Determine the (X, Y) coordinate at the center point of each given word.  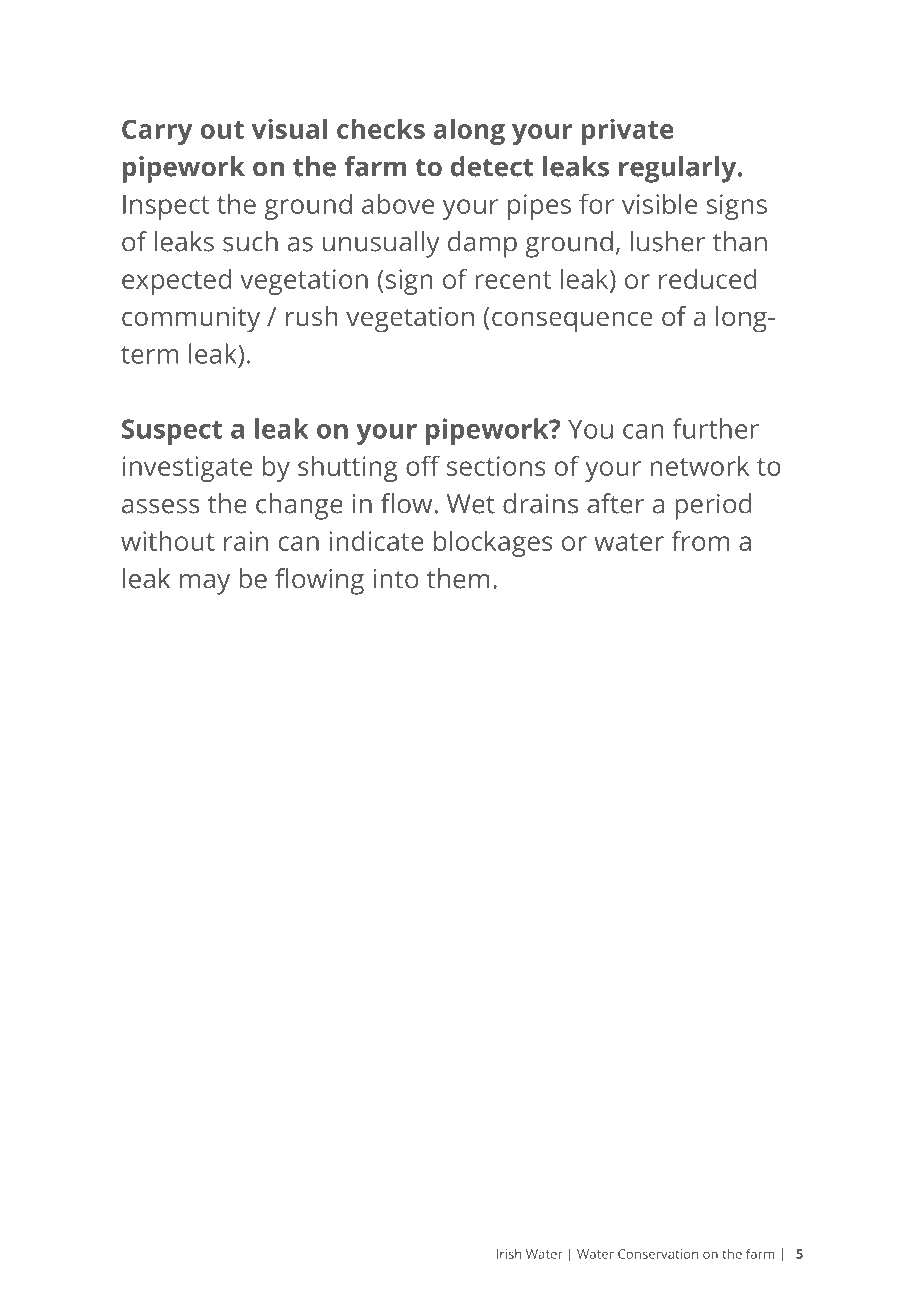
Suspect (172, 432)
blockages (493, 543)
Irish (509, 1254)
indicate (376, 540)
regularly (679, 169)
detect (492, 166)
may (205, 584)
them (458, 578)
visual (289, 128)
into (395, 579)
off (423, 465)
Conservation (658, 1254)
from (700, 540)
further (715, 428)
